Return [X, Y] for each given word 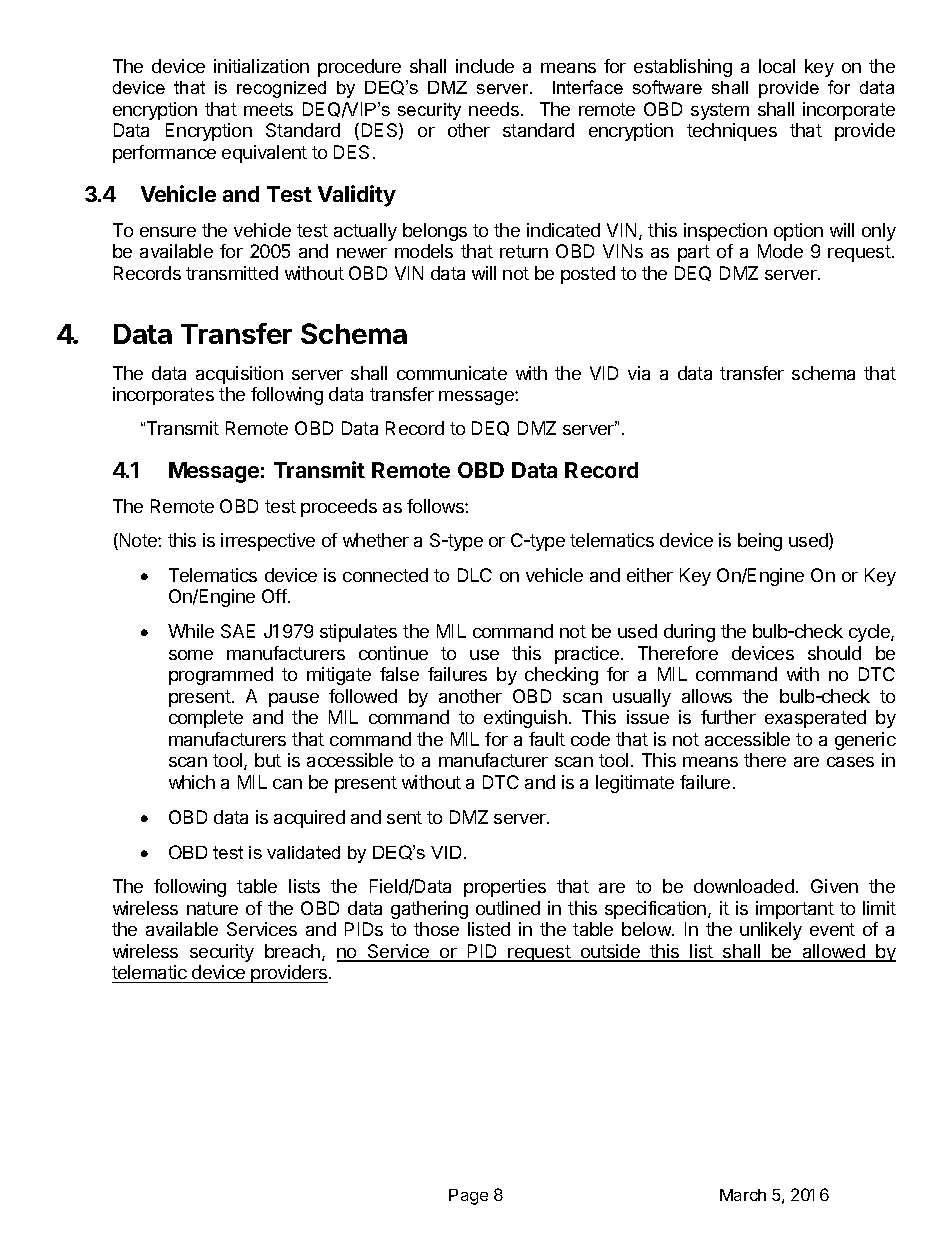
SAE [238, 631]
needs [494, 109]
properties [505, 888]
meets [268, 109]
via [639, 373]
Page [468, 1197]
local [777, 66]
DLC [475, 575]
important [795, 910]
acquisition [239, 375]
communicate [452, 373]
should [834, 653]
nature [212, 908]
